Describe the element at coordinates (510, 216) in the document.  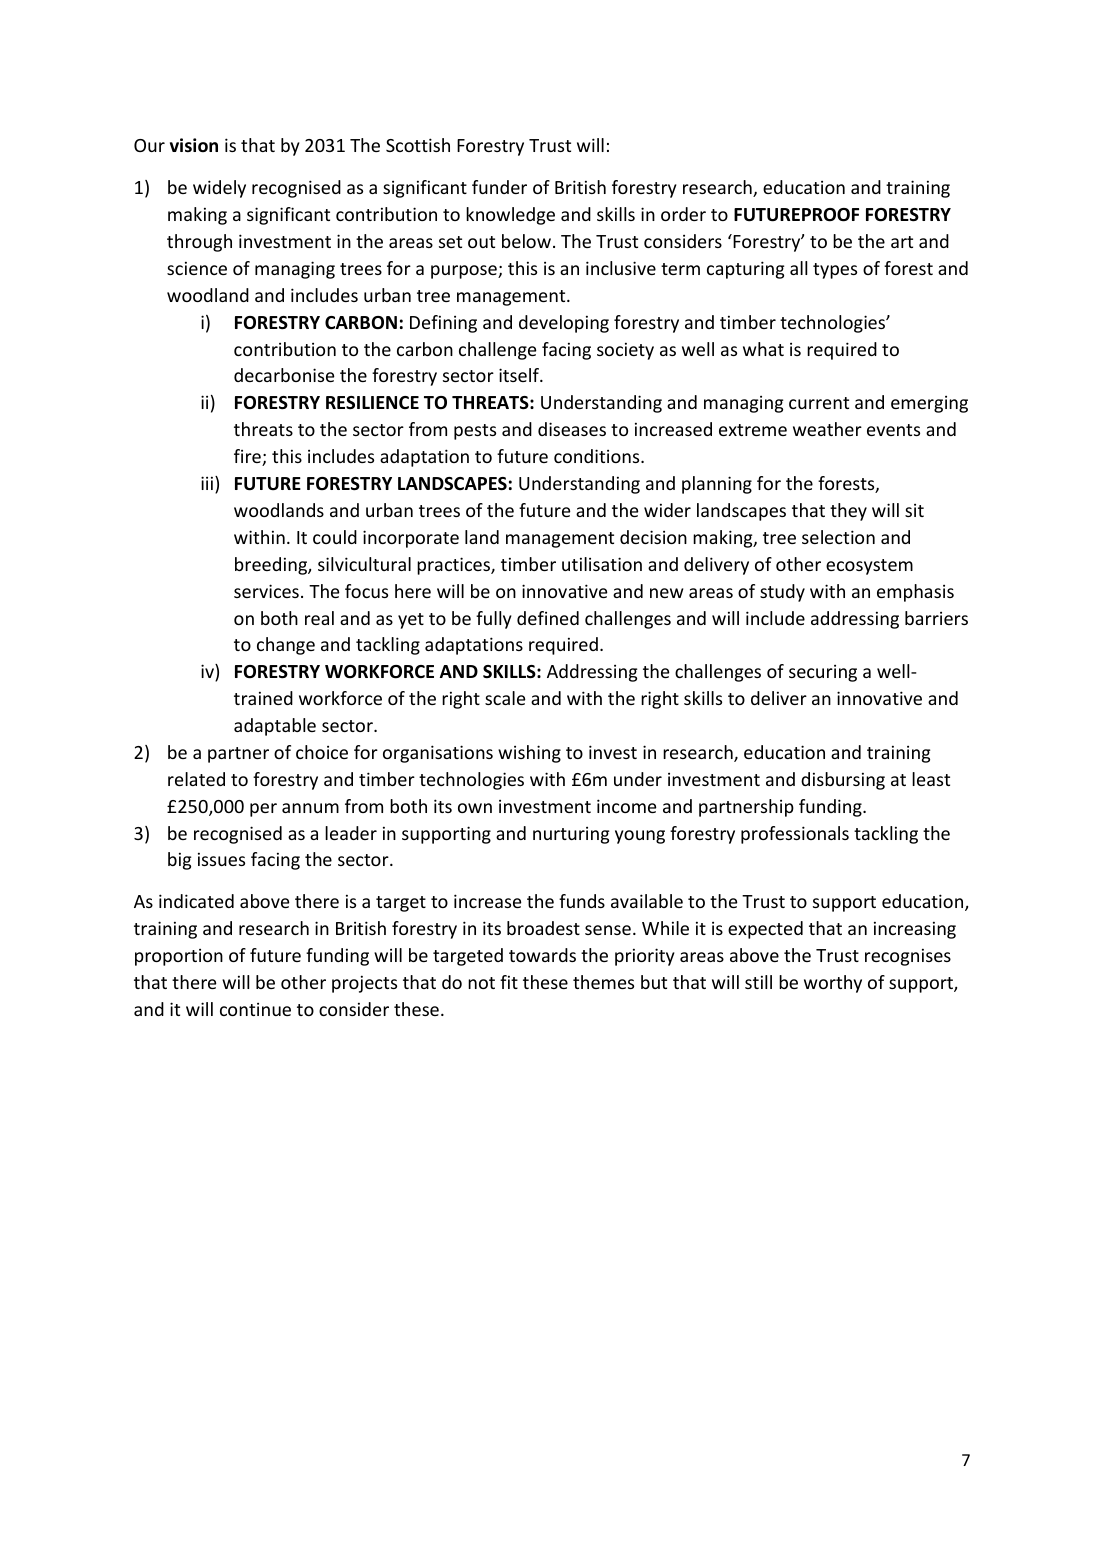
I see `knowledge` at that location.
